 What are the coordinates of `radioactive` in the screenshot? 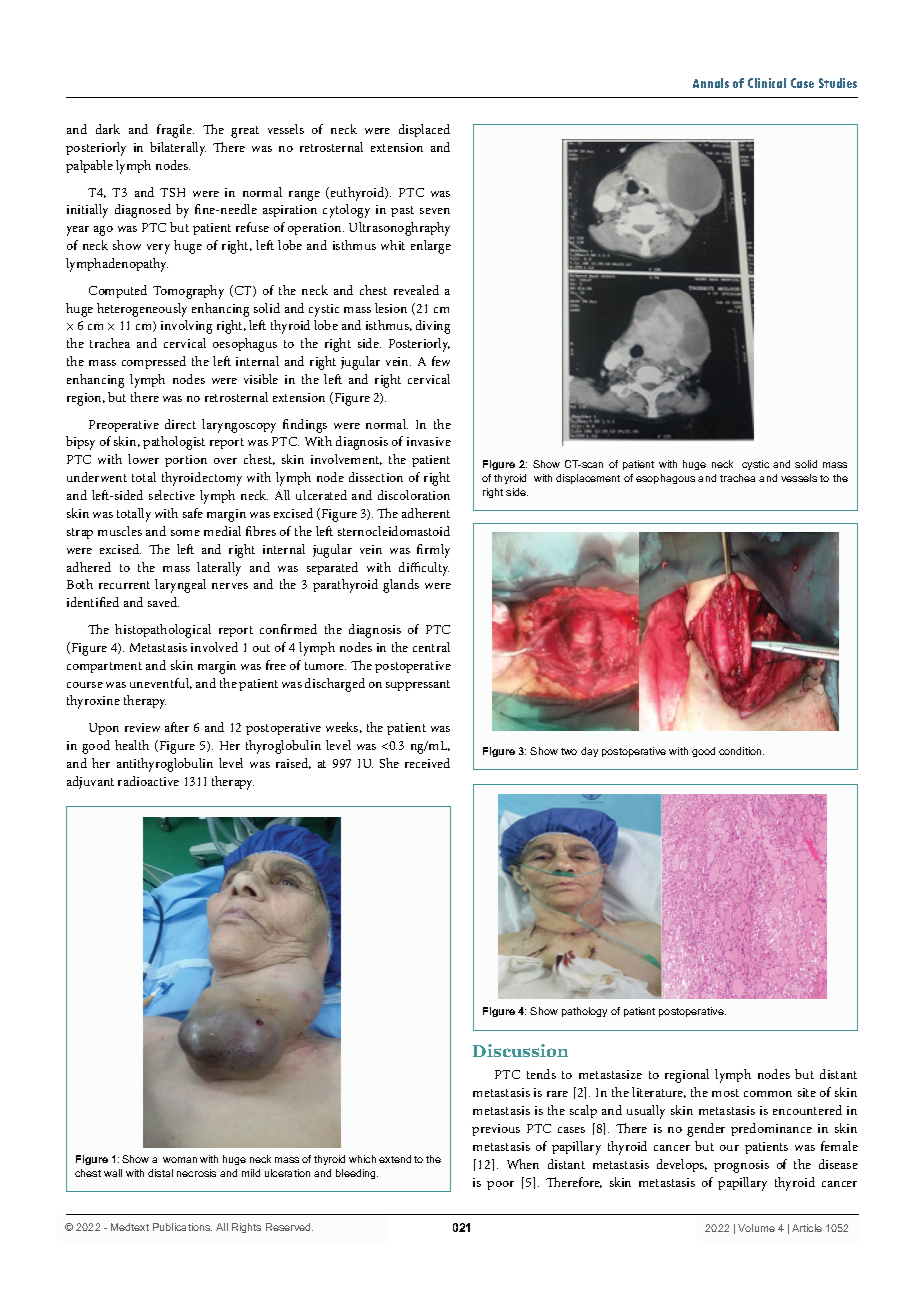 It's located at (148, 781).
